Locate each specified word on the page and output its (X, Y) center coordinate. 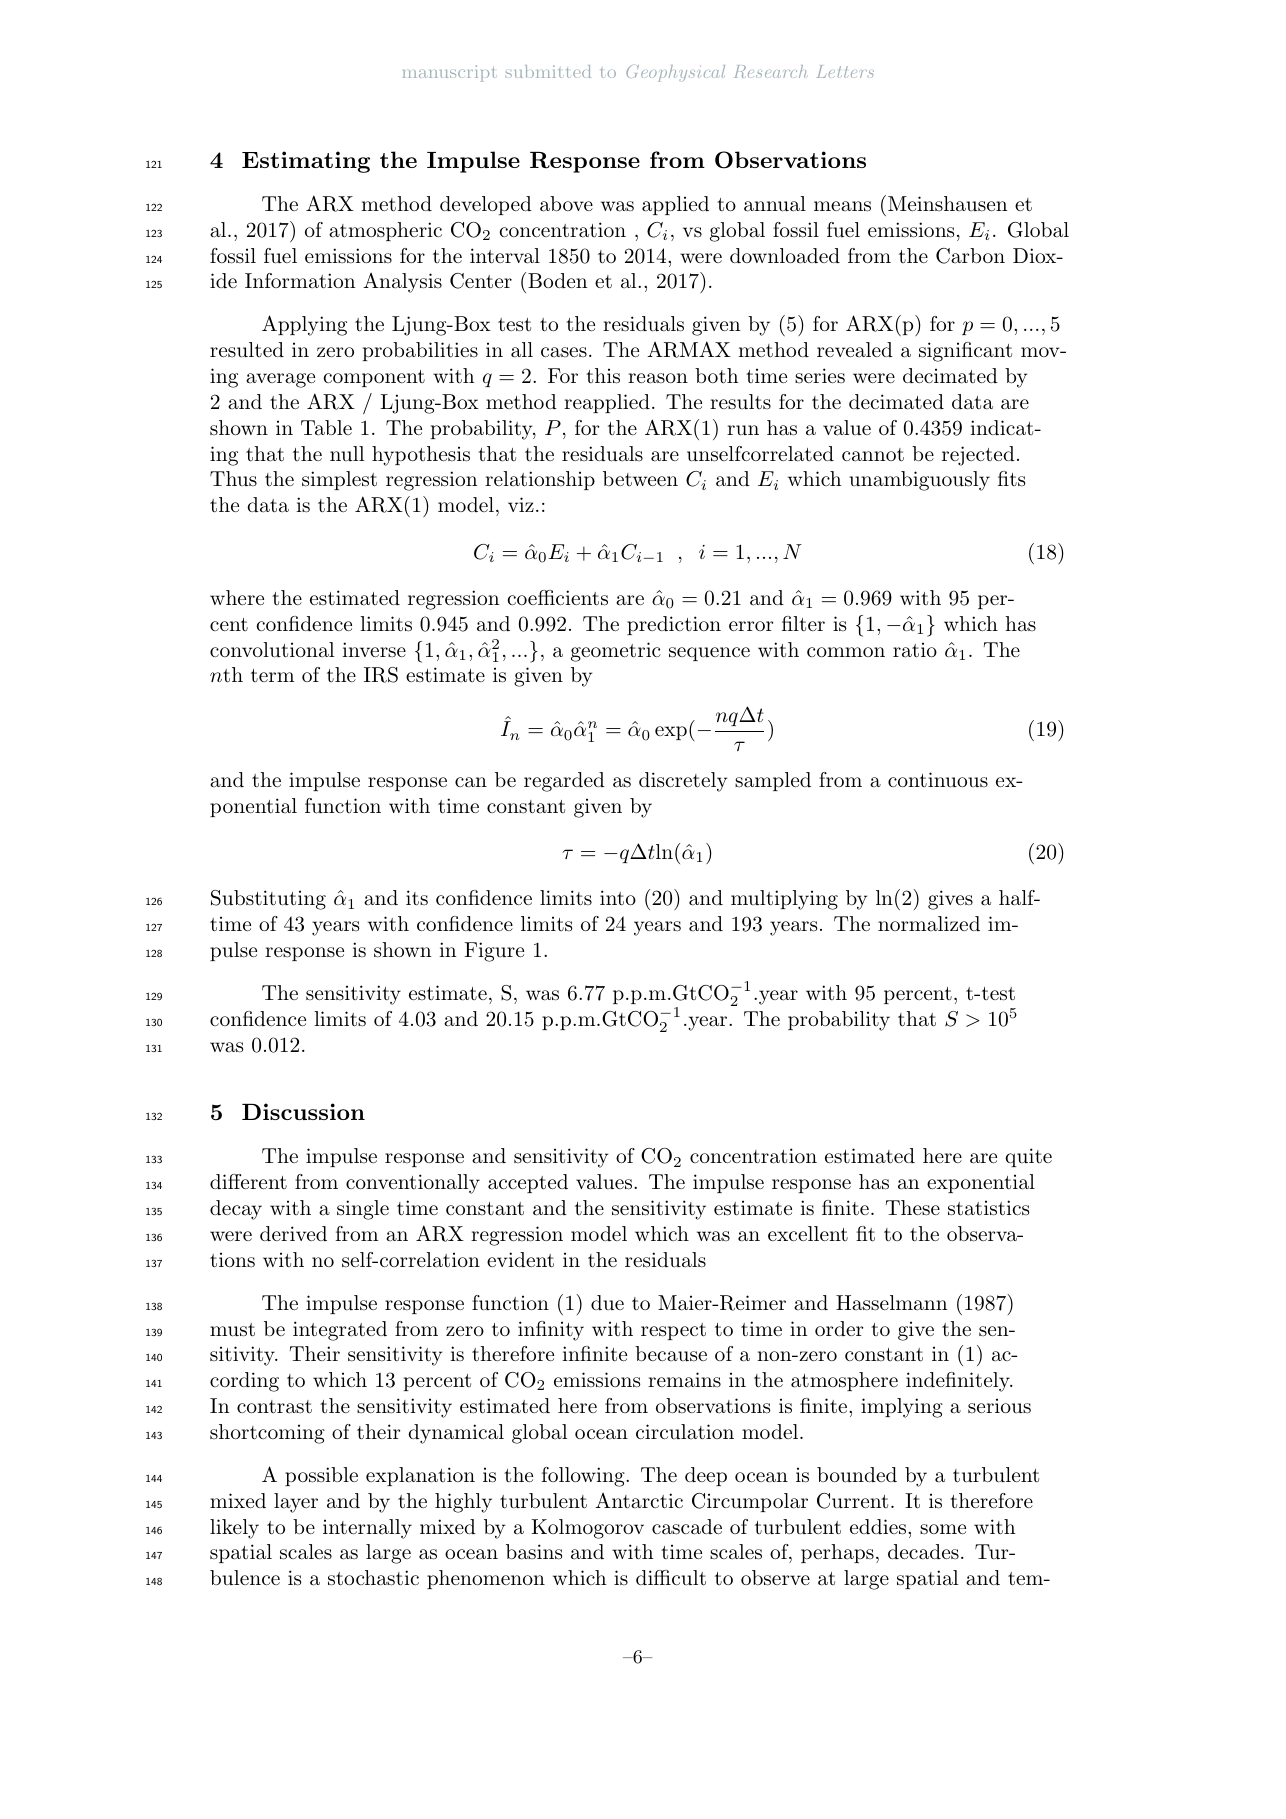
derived (293, 1234)
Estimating (306, 162)
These (913, 1207)
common (846, 652)
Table (326, 428)
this (603, 376)
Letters (845, 71)
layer (296, 1503)
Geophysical (675, 73)
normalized (929, 924)
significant (965, 352)
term (272, 675)
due (607, 1303)
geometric (616, 652)
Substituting (268, 900)
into (618, 898)
